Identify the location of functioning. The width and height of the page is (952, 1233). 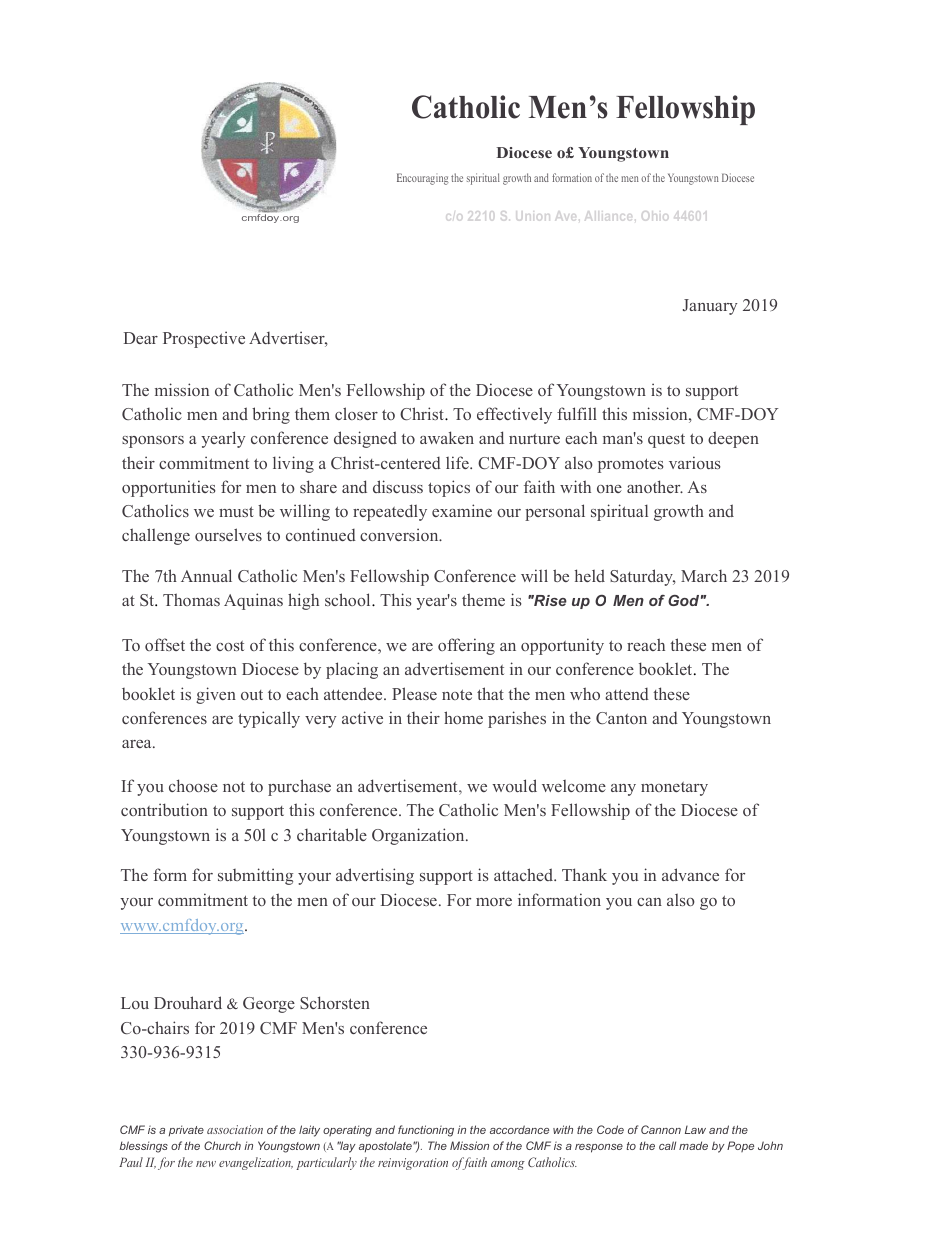
(426, 1131).
